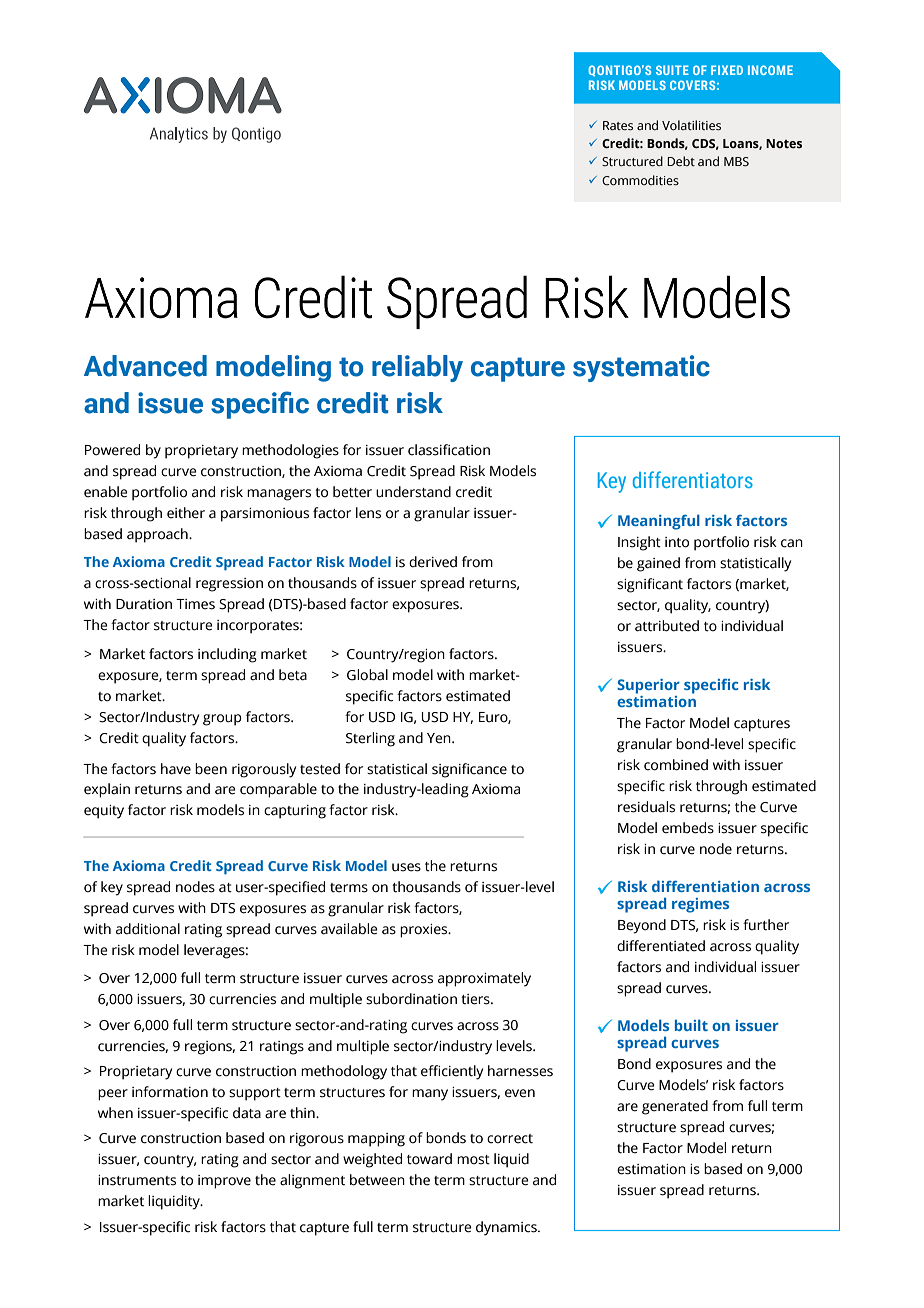 The image size is (924, 1308). I want to click on Volatilities, so click(691, 125).
